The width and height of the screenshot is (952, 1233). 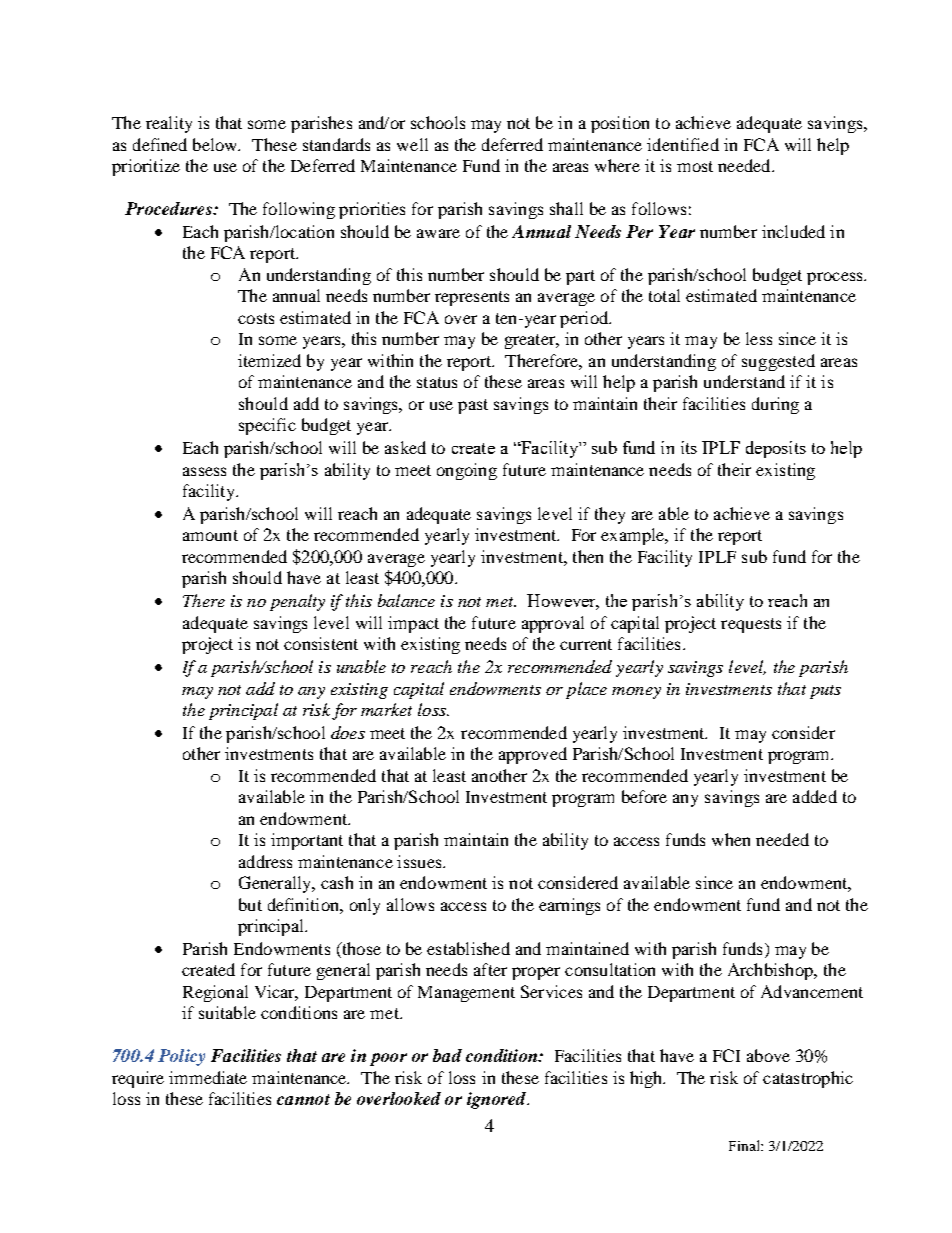 I want to click on immediate, so click(x=208, y=1077).
